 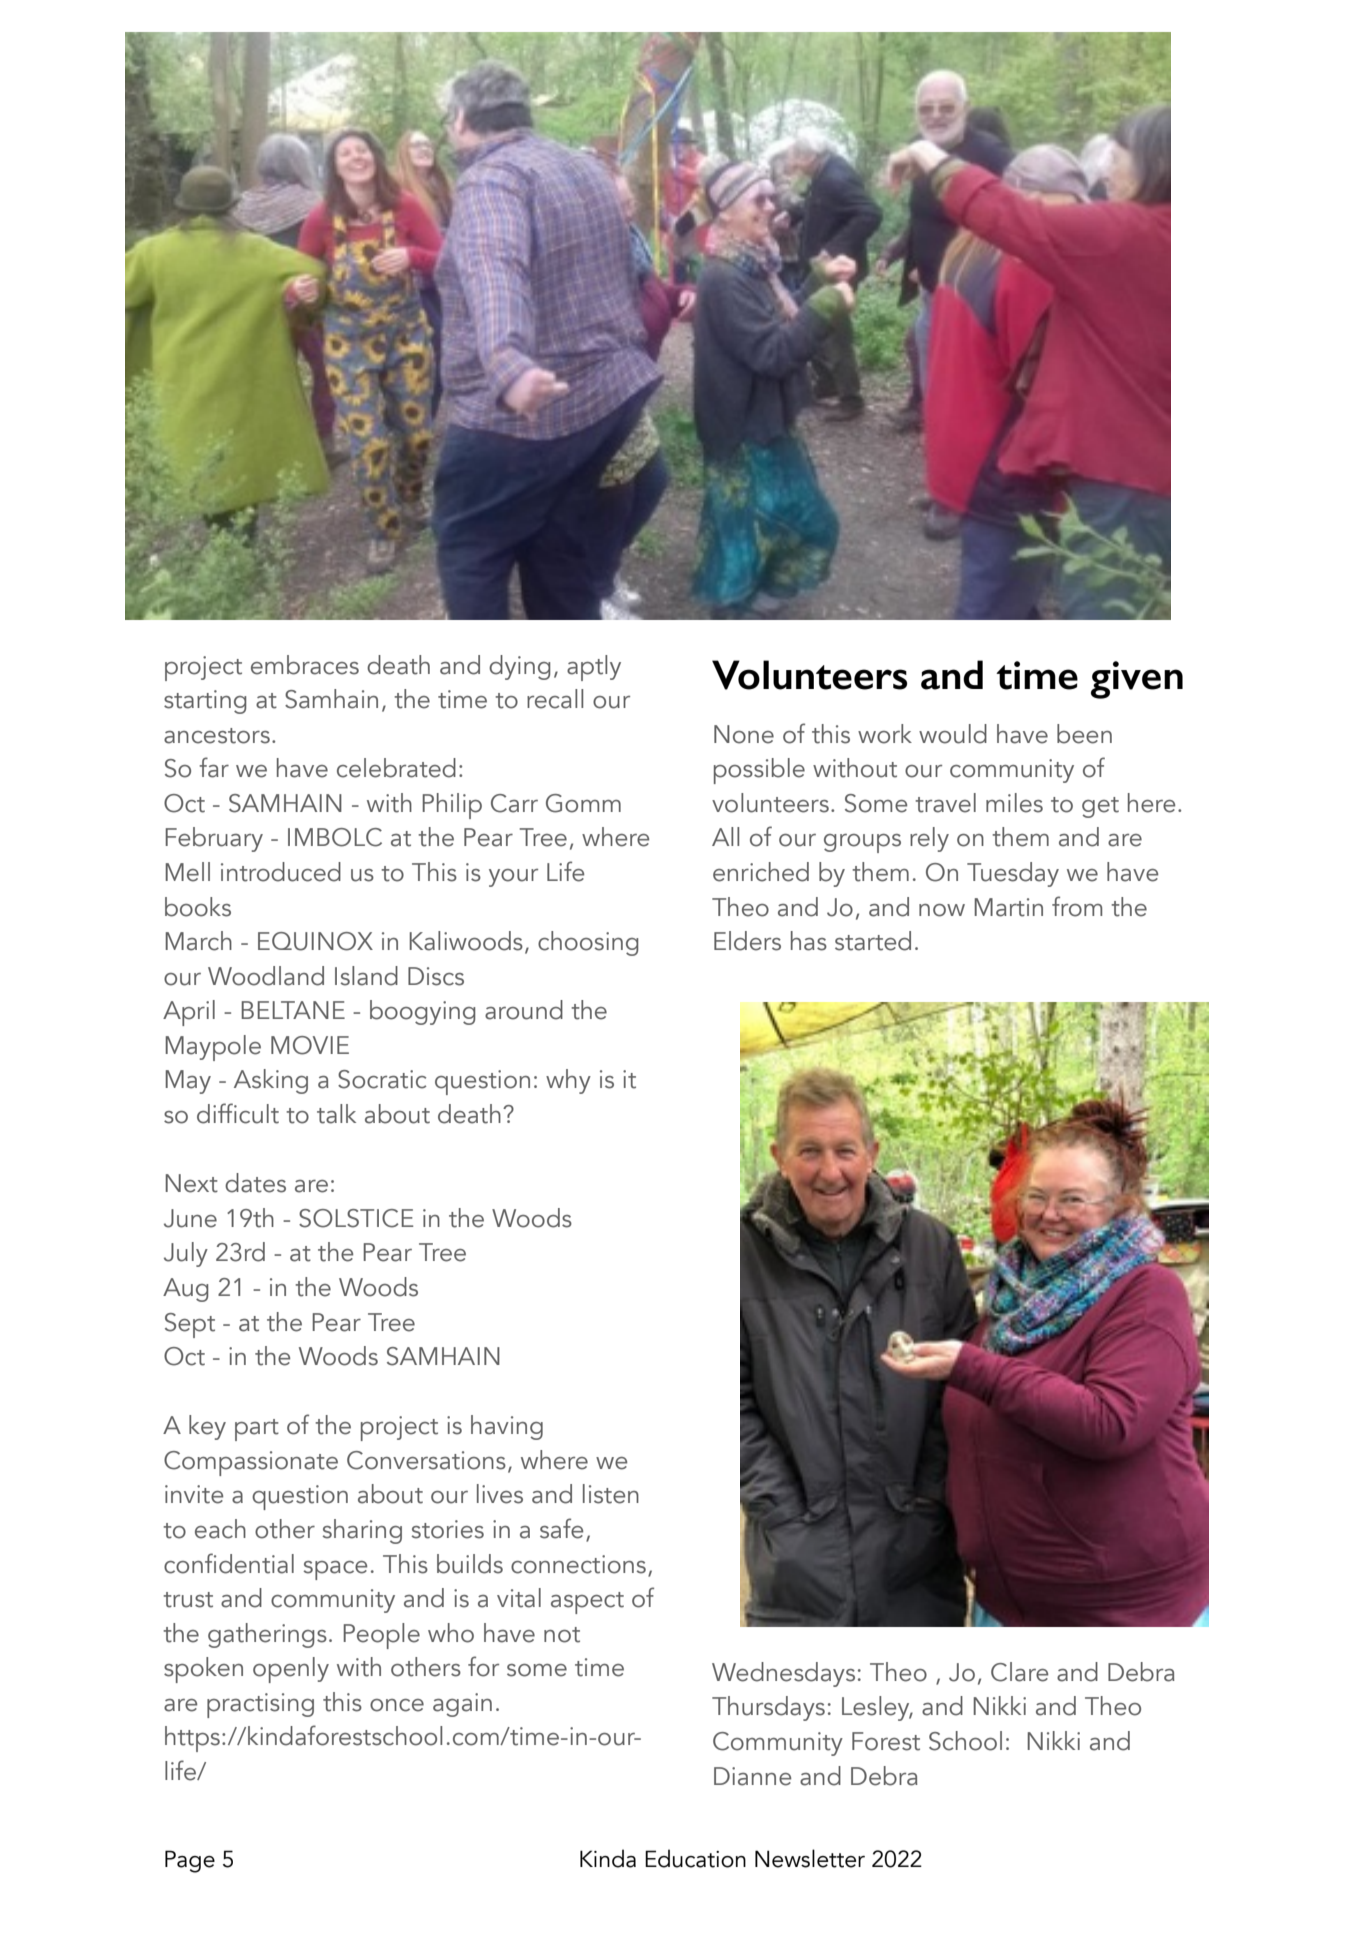 I want to click on Education, so click(x=695, y=1858).
